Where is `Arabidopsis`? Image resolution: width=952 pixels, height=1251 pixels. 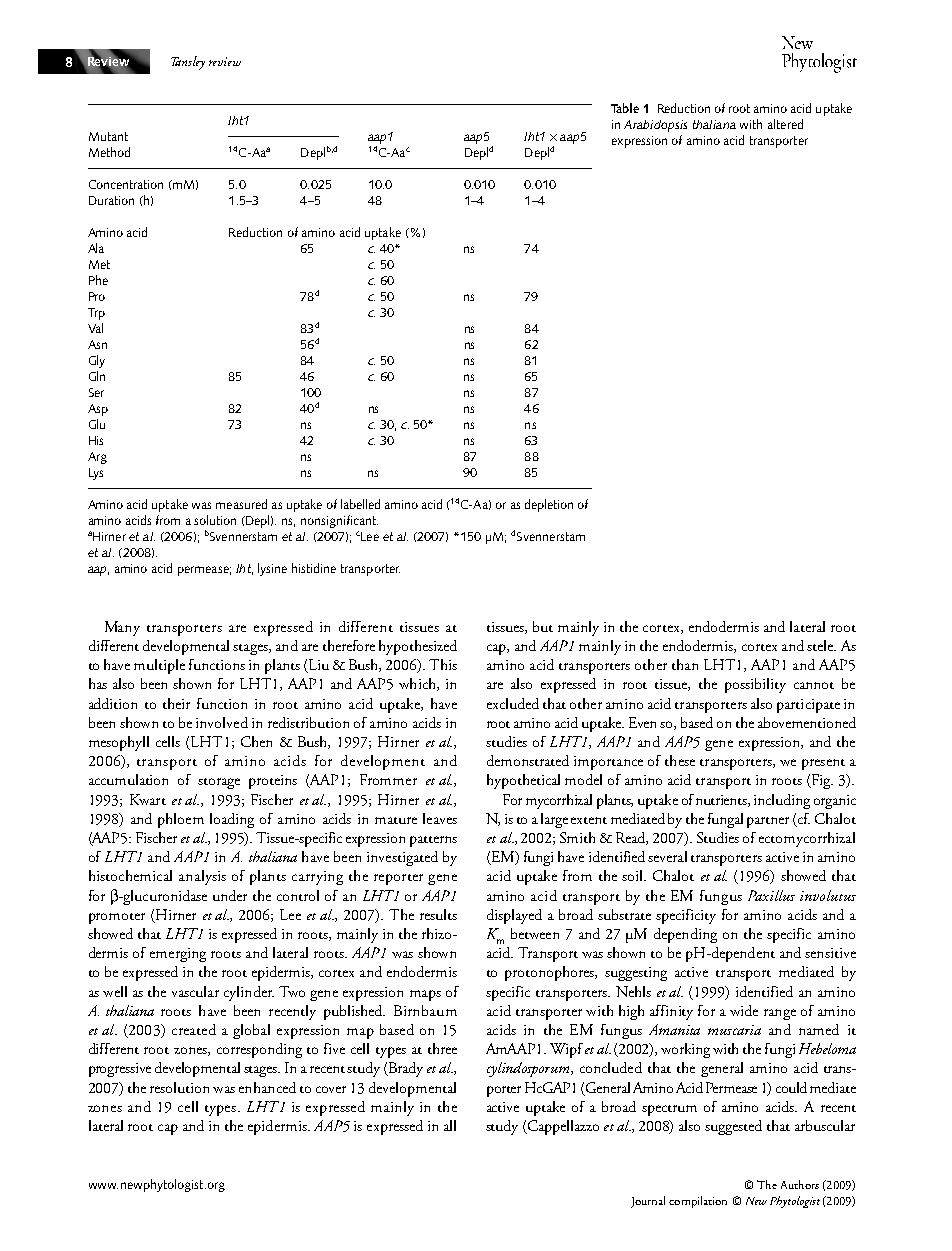
Arabidopsis is located at coordinates (655, 126).
